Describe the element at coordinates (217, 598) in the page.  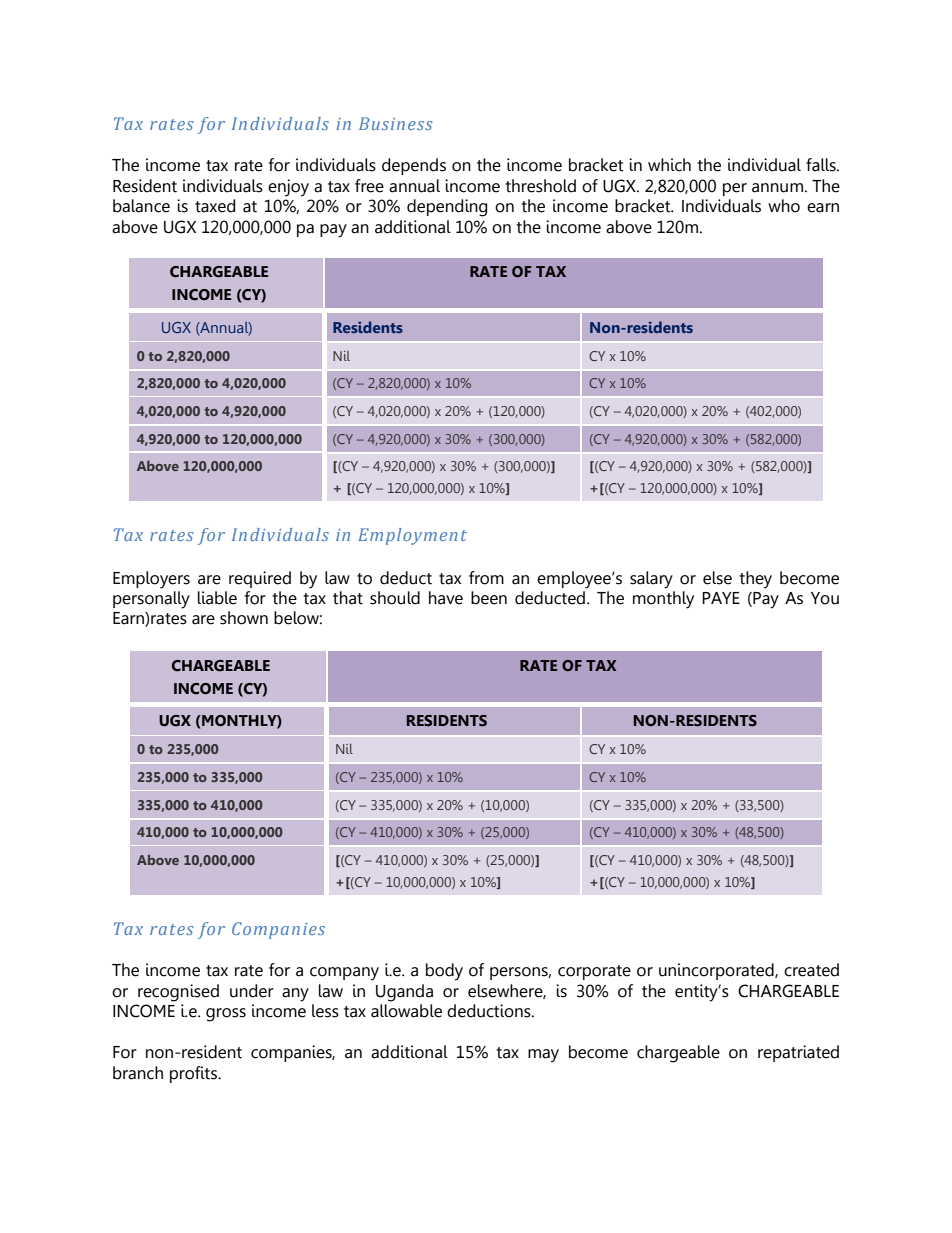
I see `liable` at that location.
